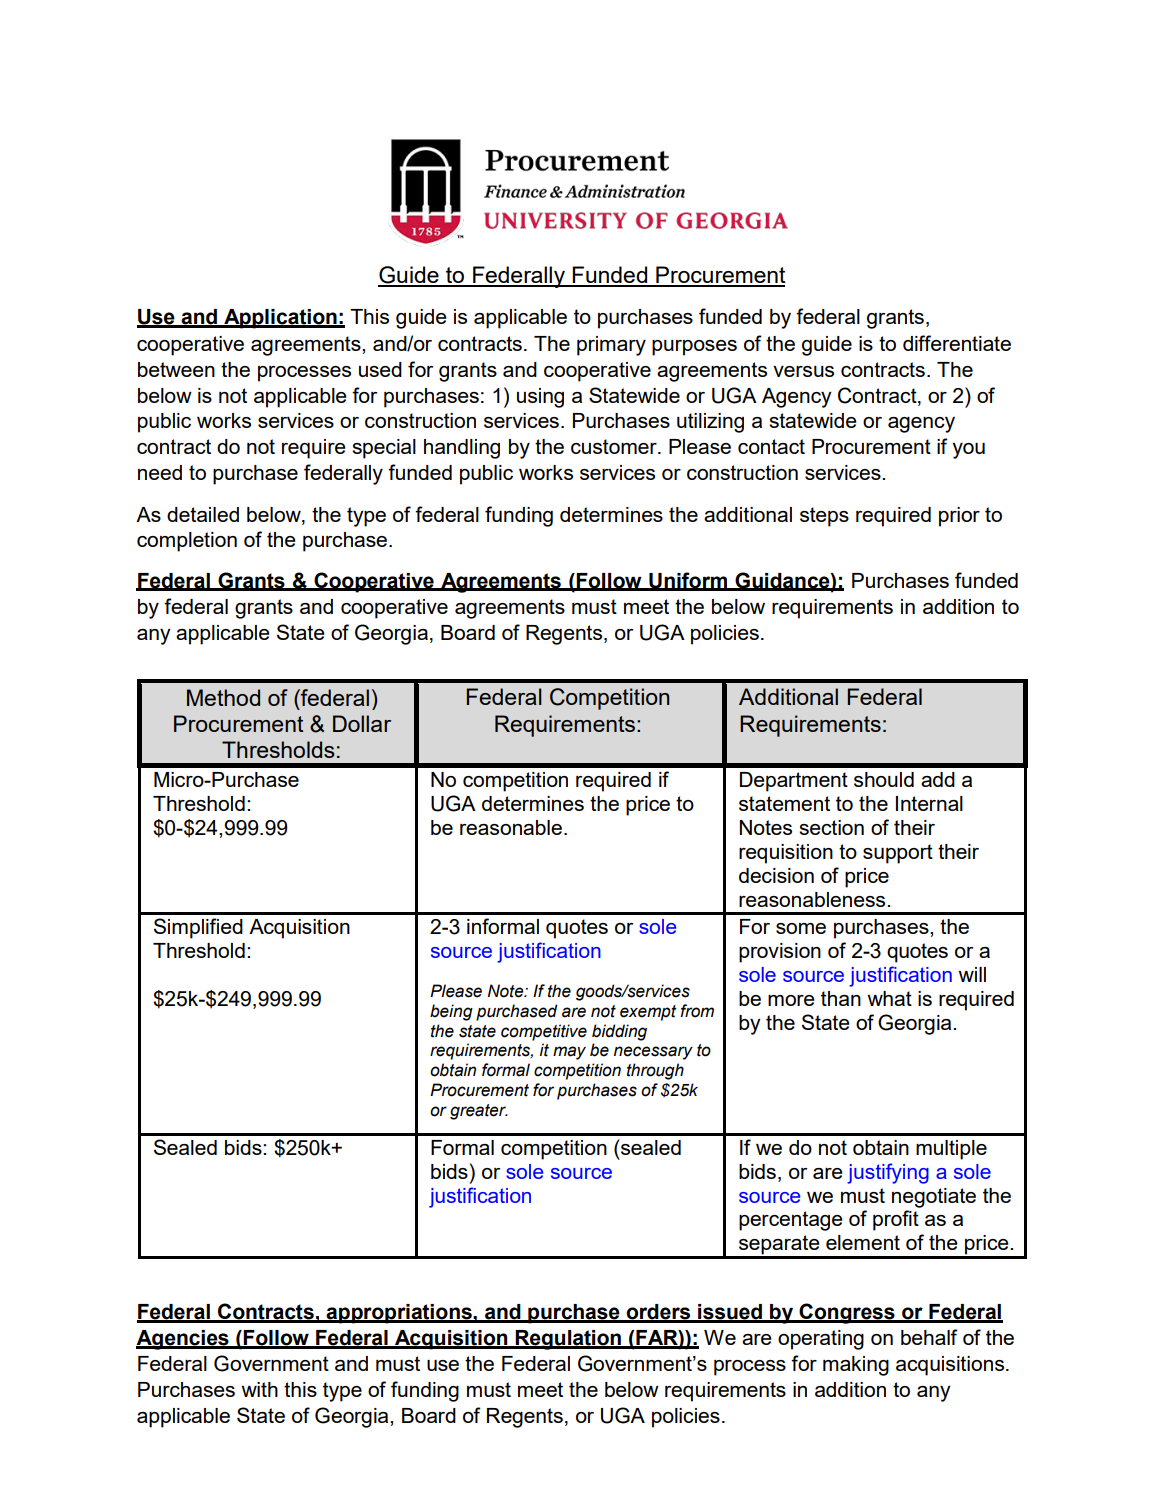  Describe the element at coordinates (280, 319) in the screenshot. I see `Application` at that location.
